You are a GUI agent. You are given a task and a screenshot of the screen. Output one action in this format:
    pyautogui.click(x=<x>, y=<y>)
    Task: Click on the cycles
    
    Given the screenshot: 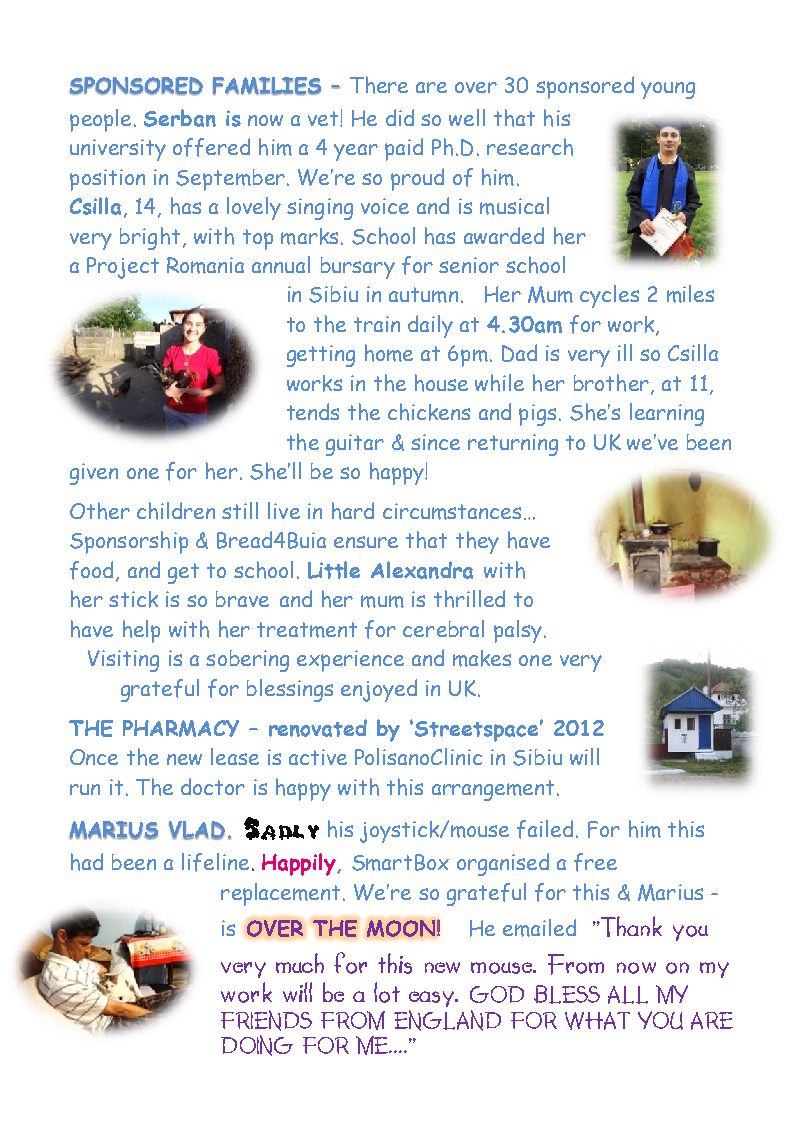 What is the action you would take?
    pyautogui.click(x=609, y=296)
